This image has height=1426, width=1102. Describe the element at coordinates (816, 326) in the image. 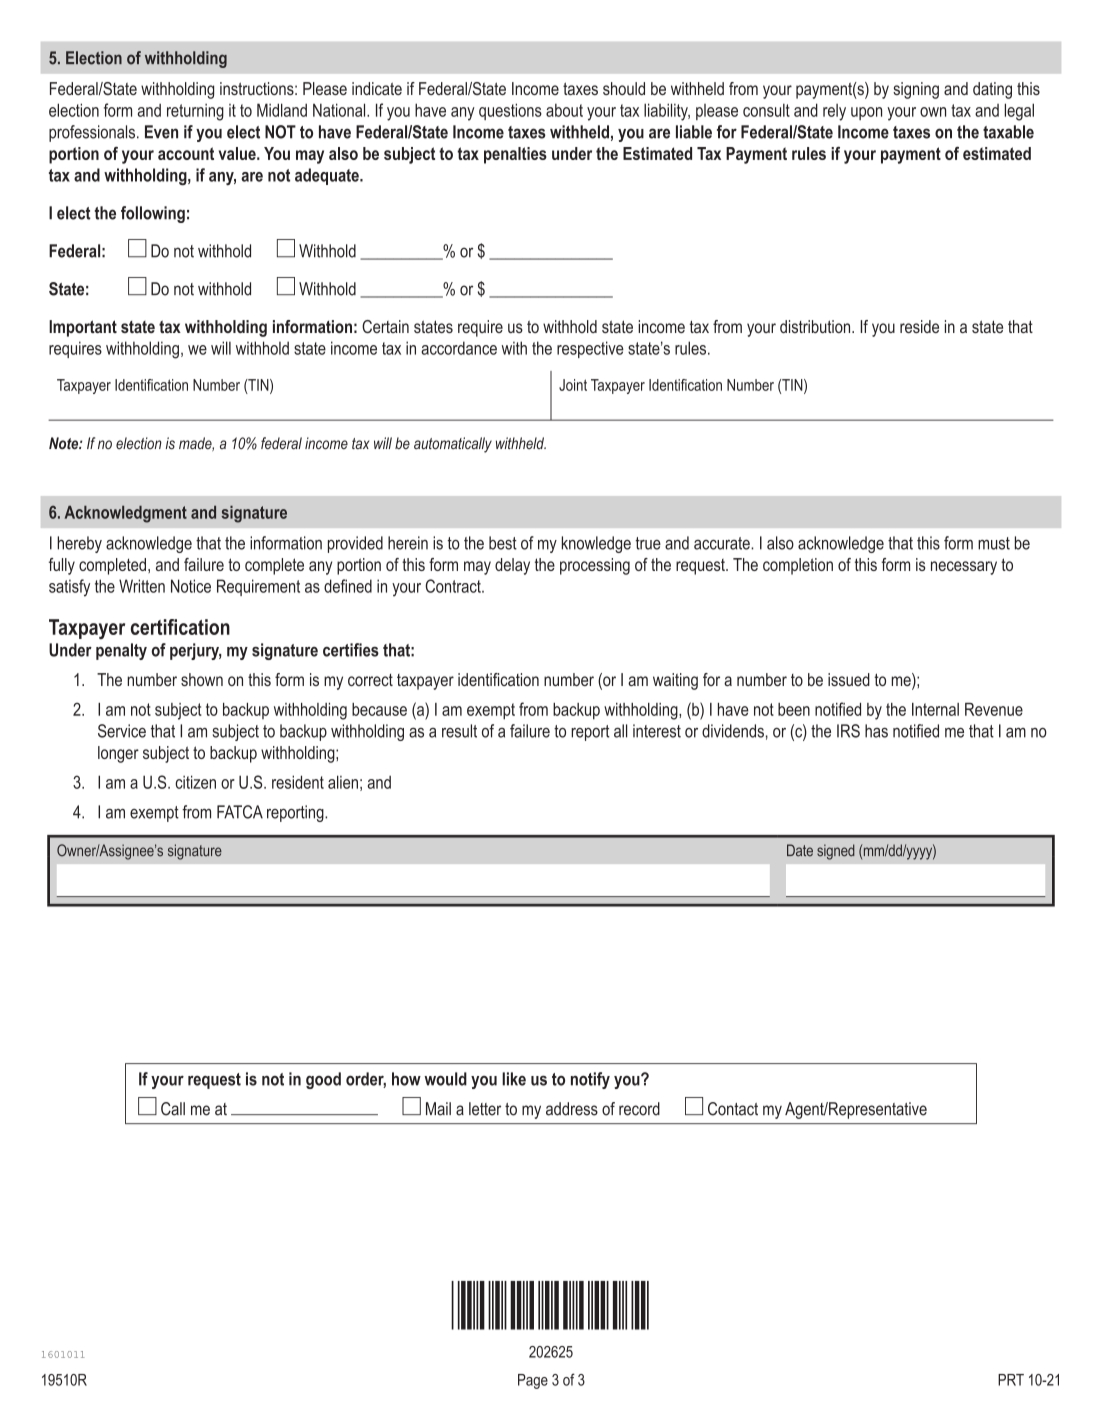

I see `distribution` at that location.
